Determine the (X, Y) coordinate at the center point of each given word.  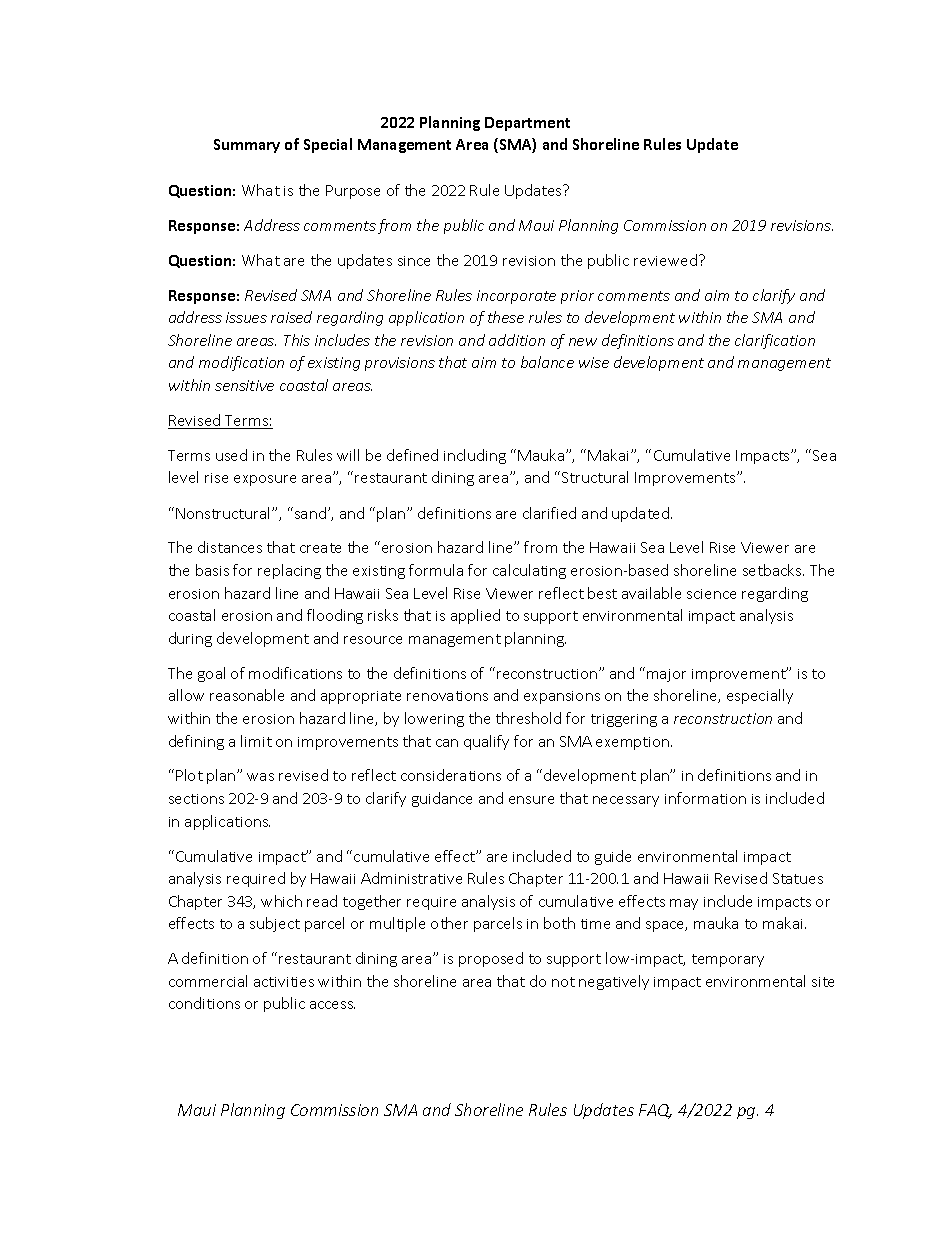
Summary (247, 146)
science (711, 594)
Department (527, 124)
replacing (289, 571)
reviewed (665, 260)
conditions (204, 1003)
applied (475, 616)
